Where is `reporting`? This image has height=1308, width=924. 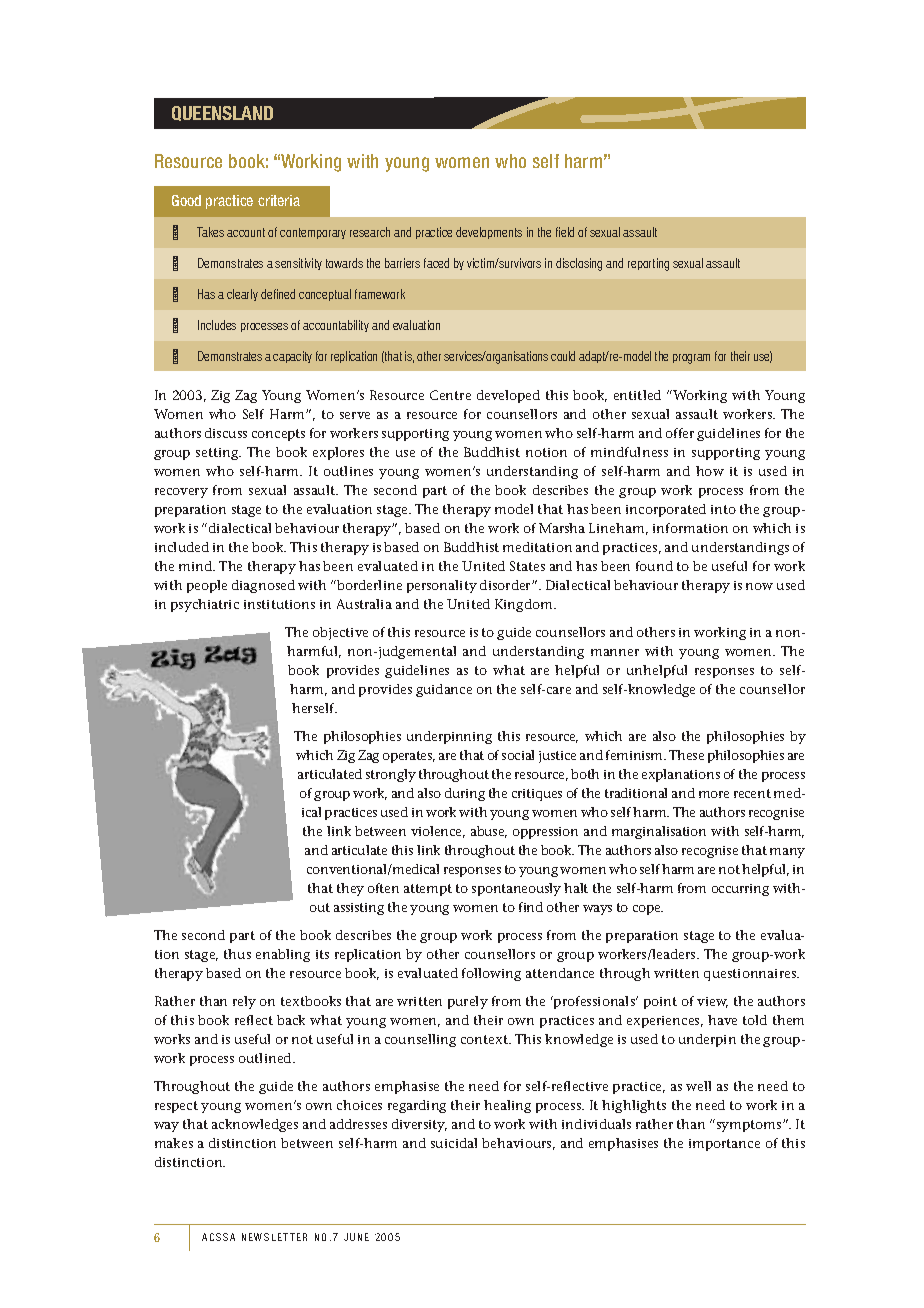
reporting is located at coordinates (648, 264).
